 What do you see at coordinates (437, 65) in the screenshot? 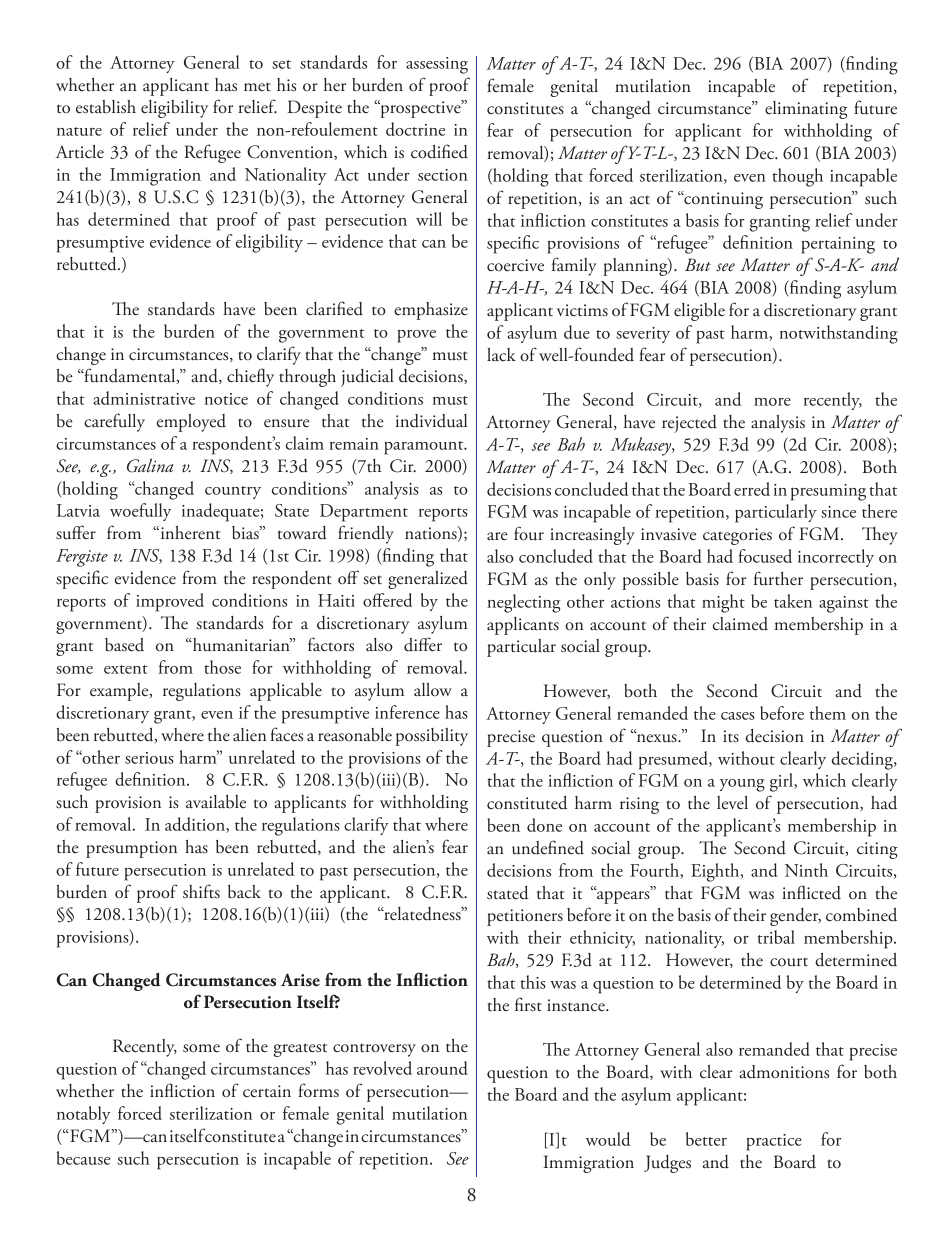
I see `assessing` at bounding box center [437, 65].
